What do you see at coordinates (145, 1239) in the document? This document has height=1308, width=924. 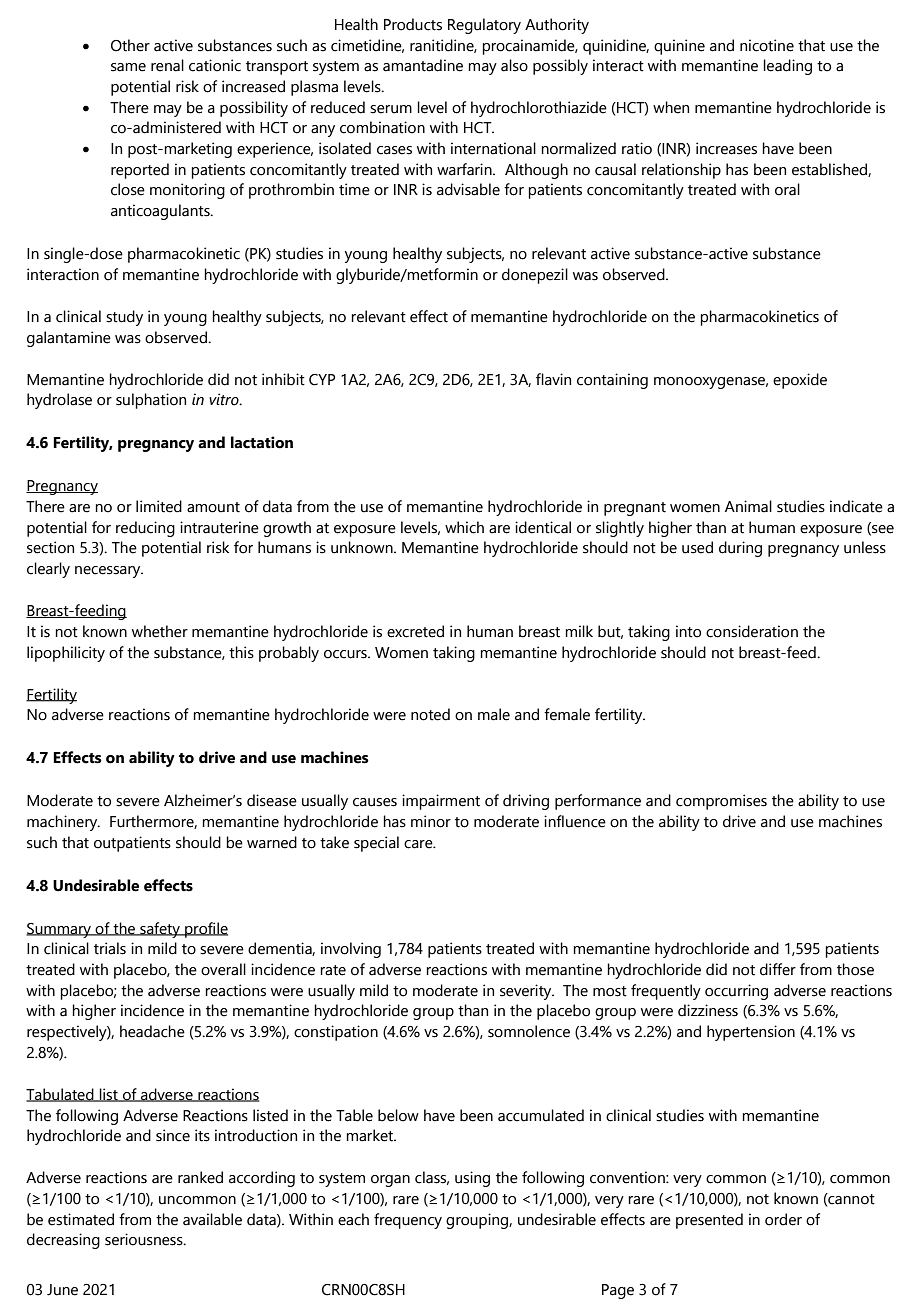 I see `seriousness` at bounding box center [145, 1239].
